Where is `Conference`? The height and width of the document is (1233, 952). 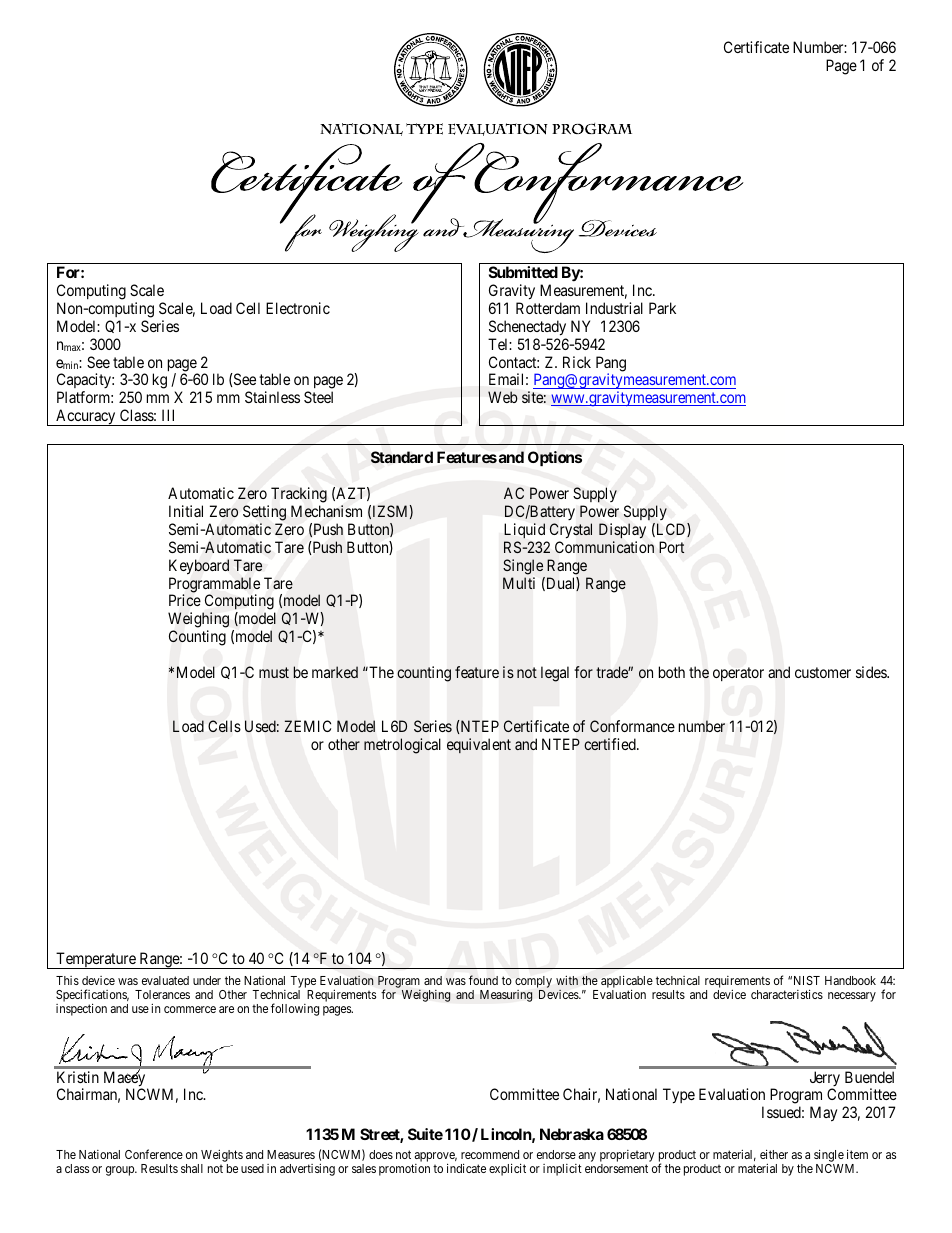
Conference is located at coordinates (154, 1154).
